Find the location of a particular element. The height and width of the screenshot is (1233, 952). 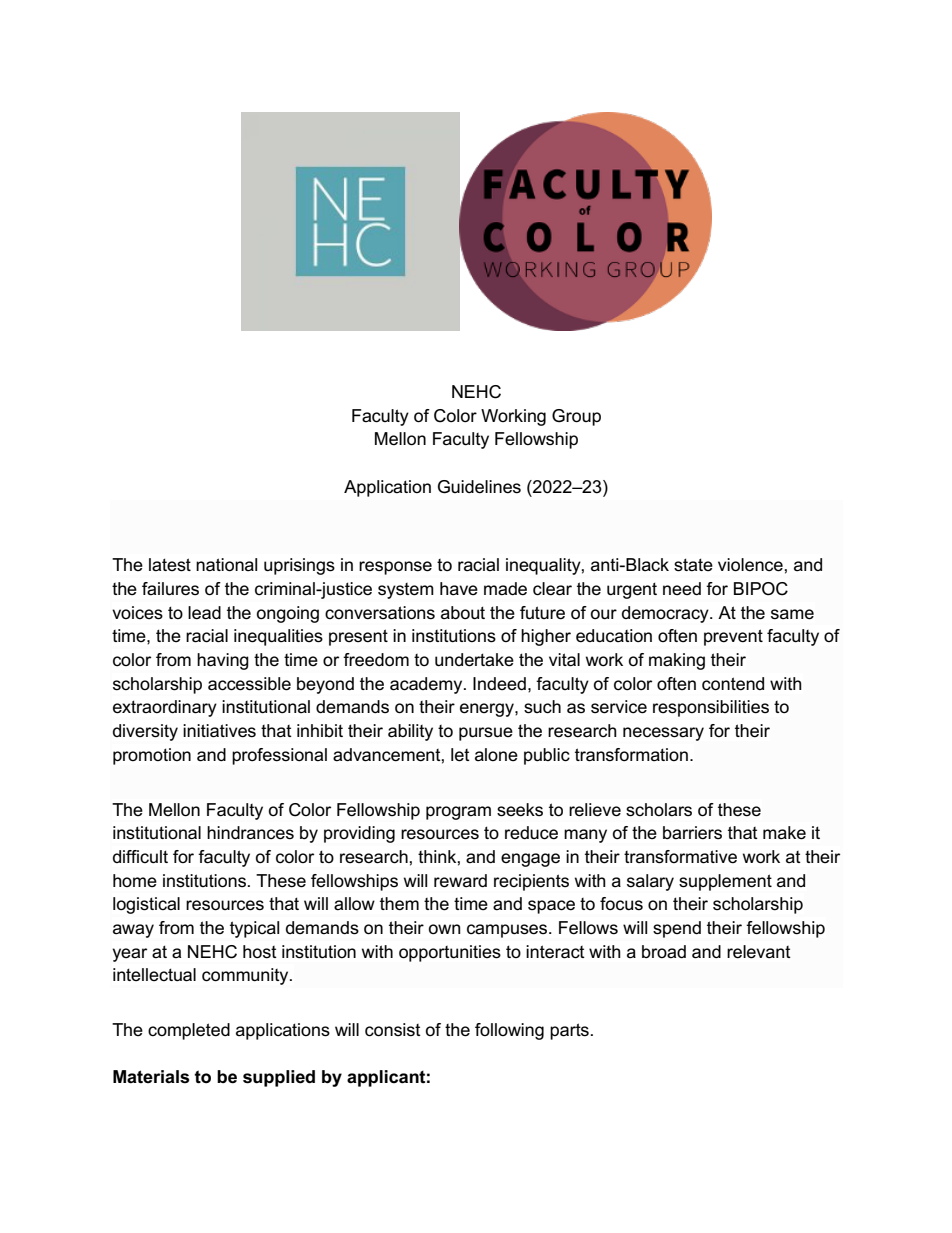

pursue is located at coordinates (486, 734).
